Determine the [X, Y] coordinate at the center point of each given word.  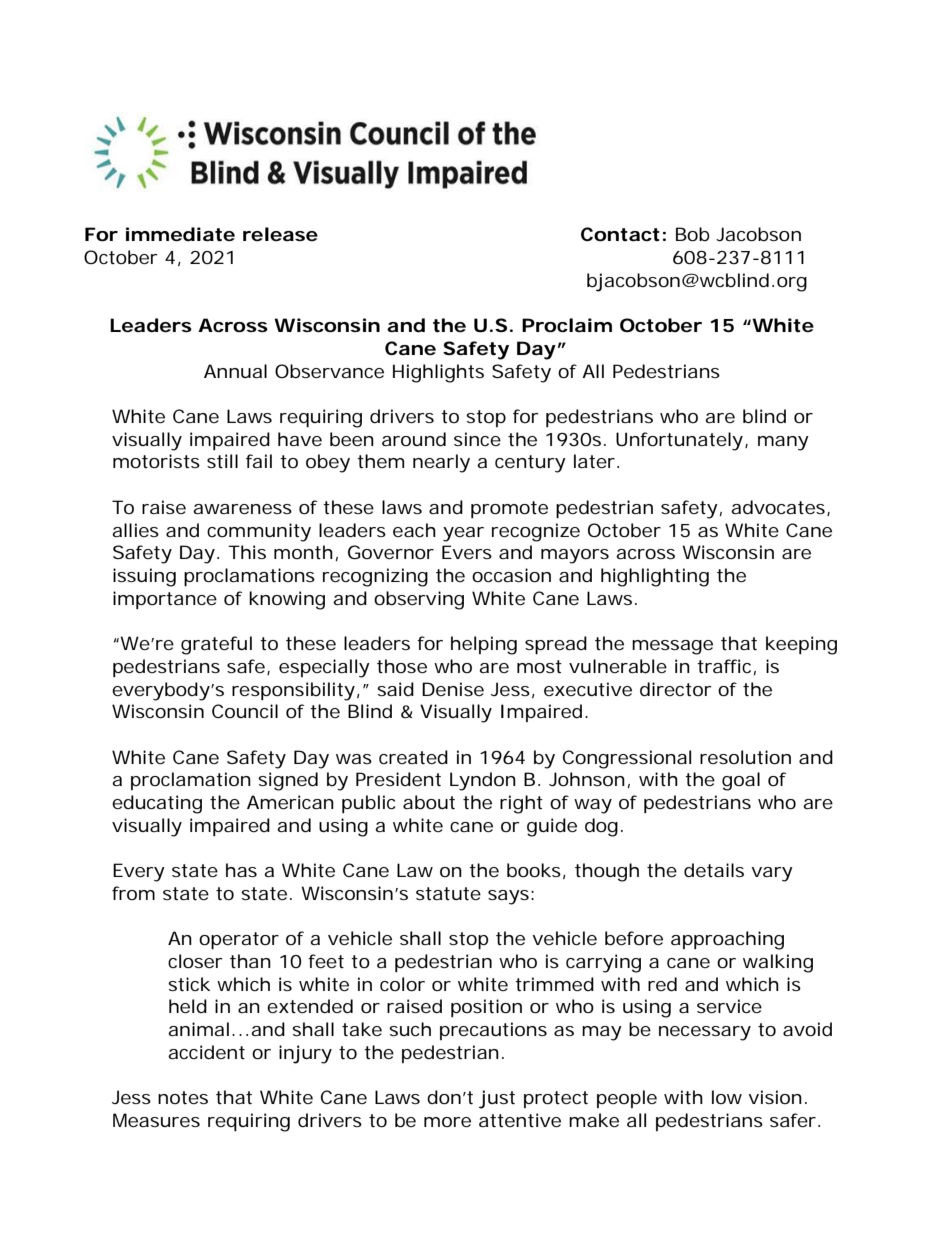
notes [183, 1097]
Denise [453, 689]
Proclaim [567, 325]
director [676, 689]
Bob [693, 234]
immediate [180, 234]
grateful [216, 645]
